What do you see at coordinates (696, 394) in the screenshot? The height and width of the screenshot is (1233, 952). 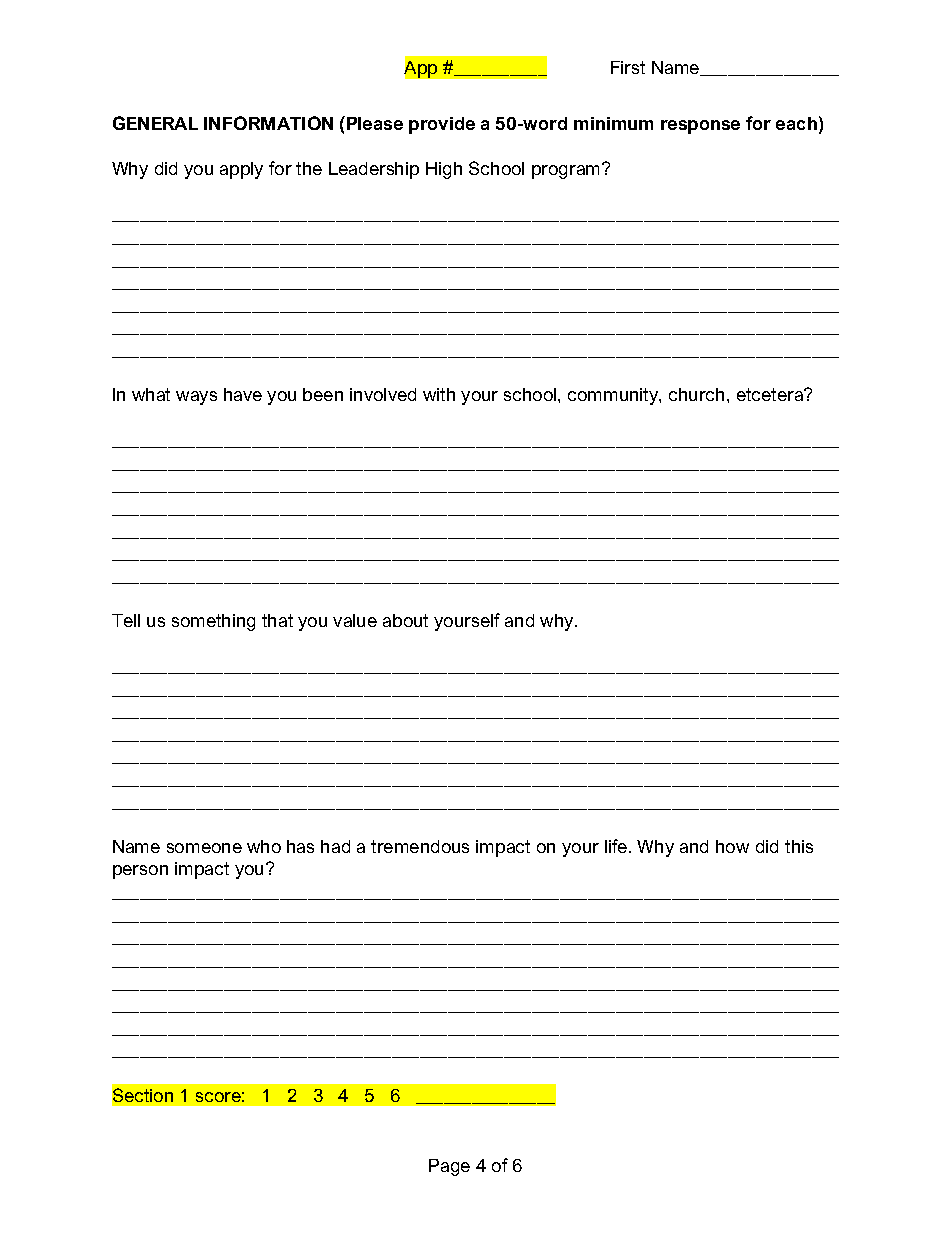 I see `church` at bounding box center [696, 394].
